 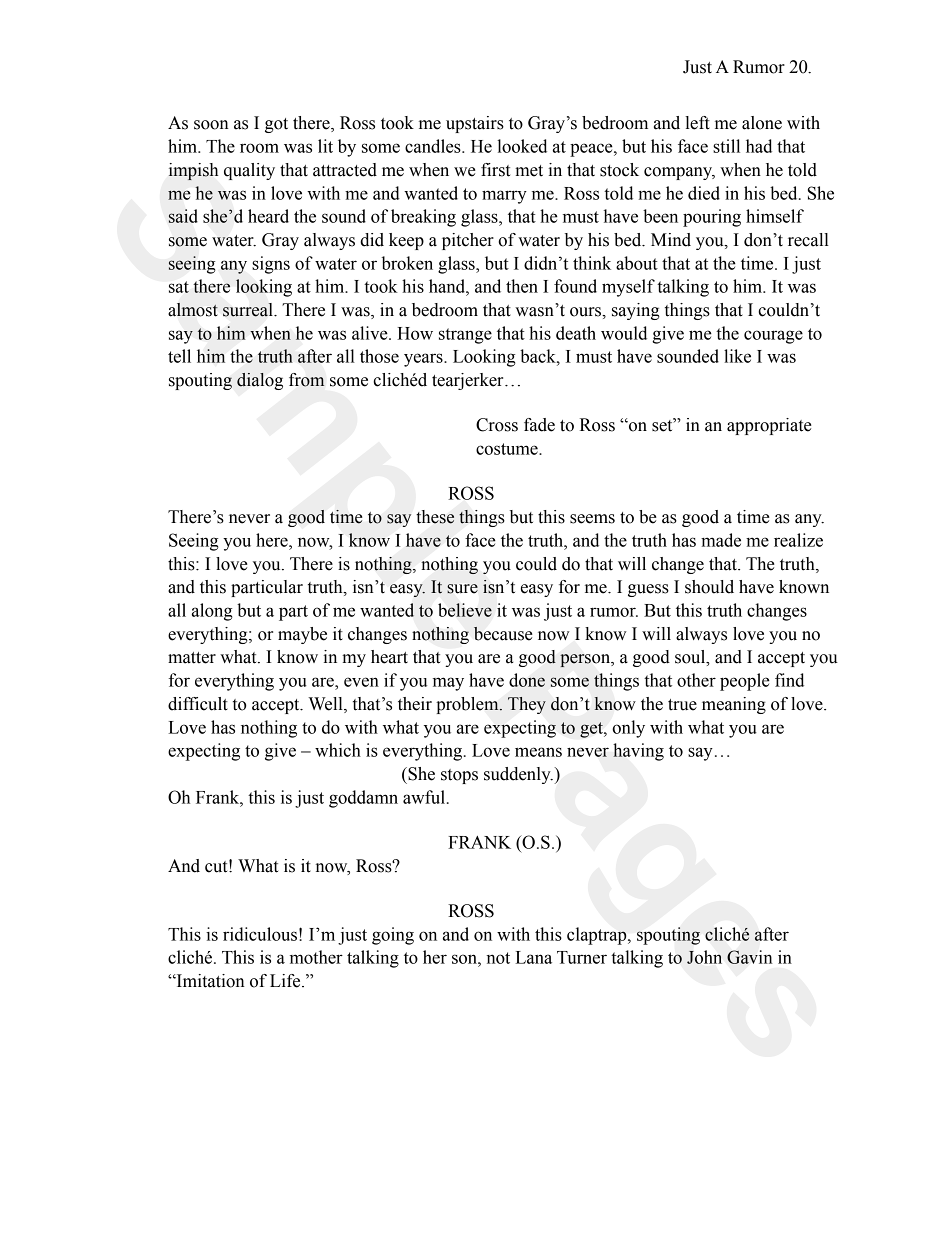 What do you see at coordinates (249, 171) in the page?
I see `quality` at bounding box center [249, 171].
